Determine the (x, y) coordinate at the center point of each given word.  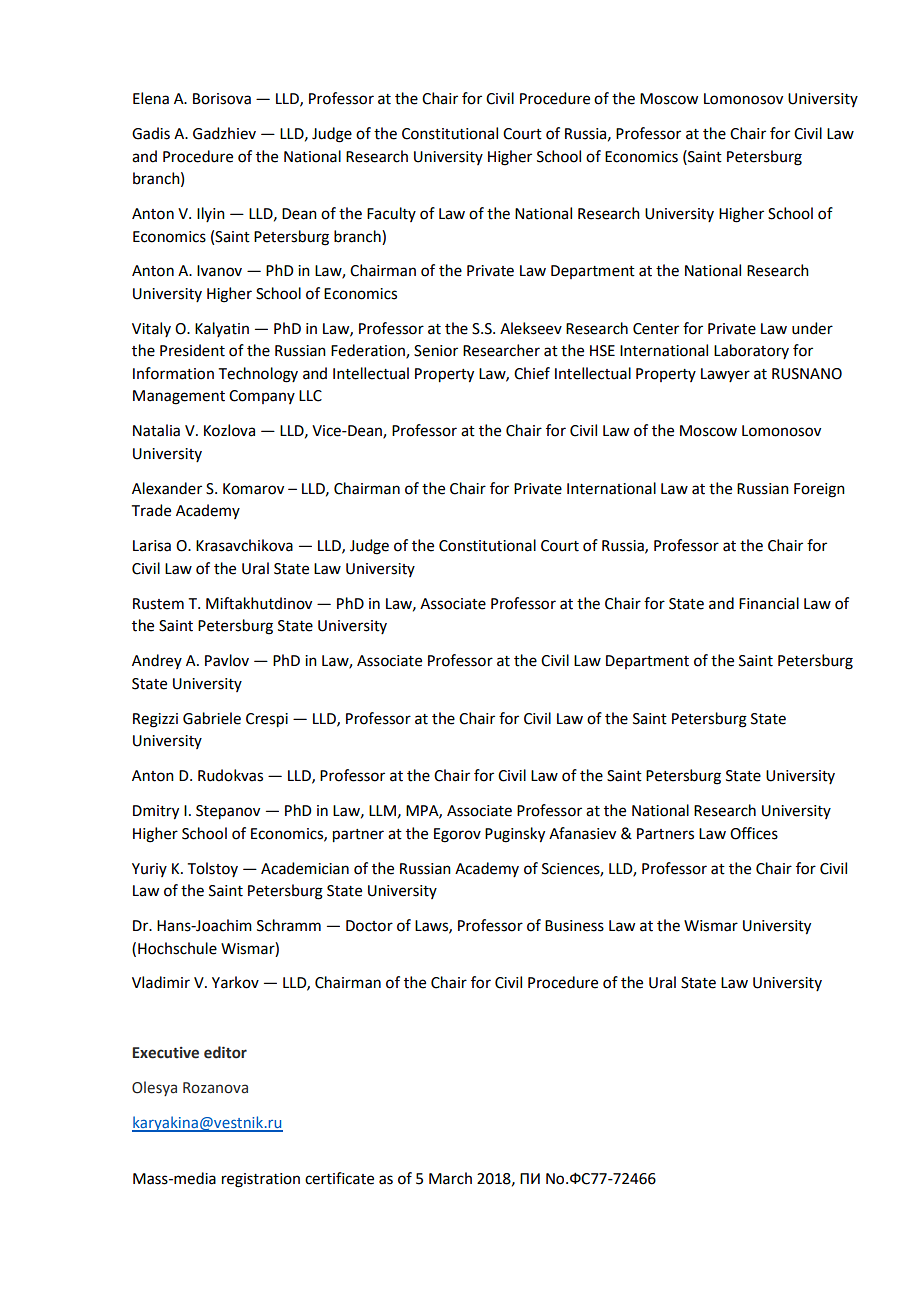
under (812, 328)
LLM (382, 810)
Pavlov (227, 660)
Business (574, 926)
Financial (769, 603)
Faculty (391, 214)
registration (261, 1180)
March (450, 1178)
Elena (151, 98)
